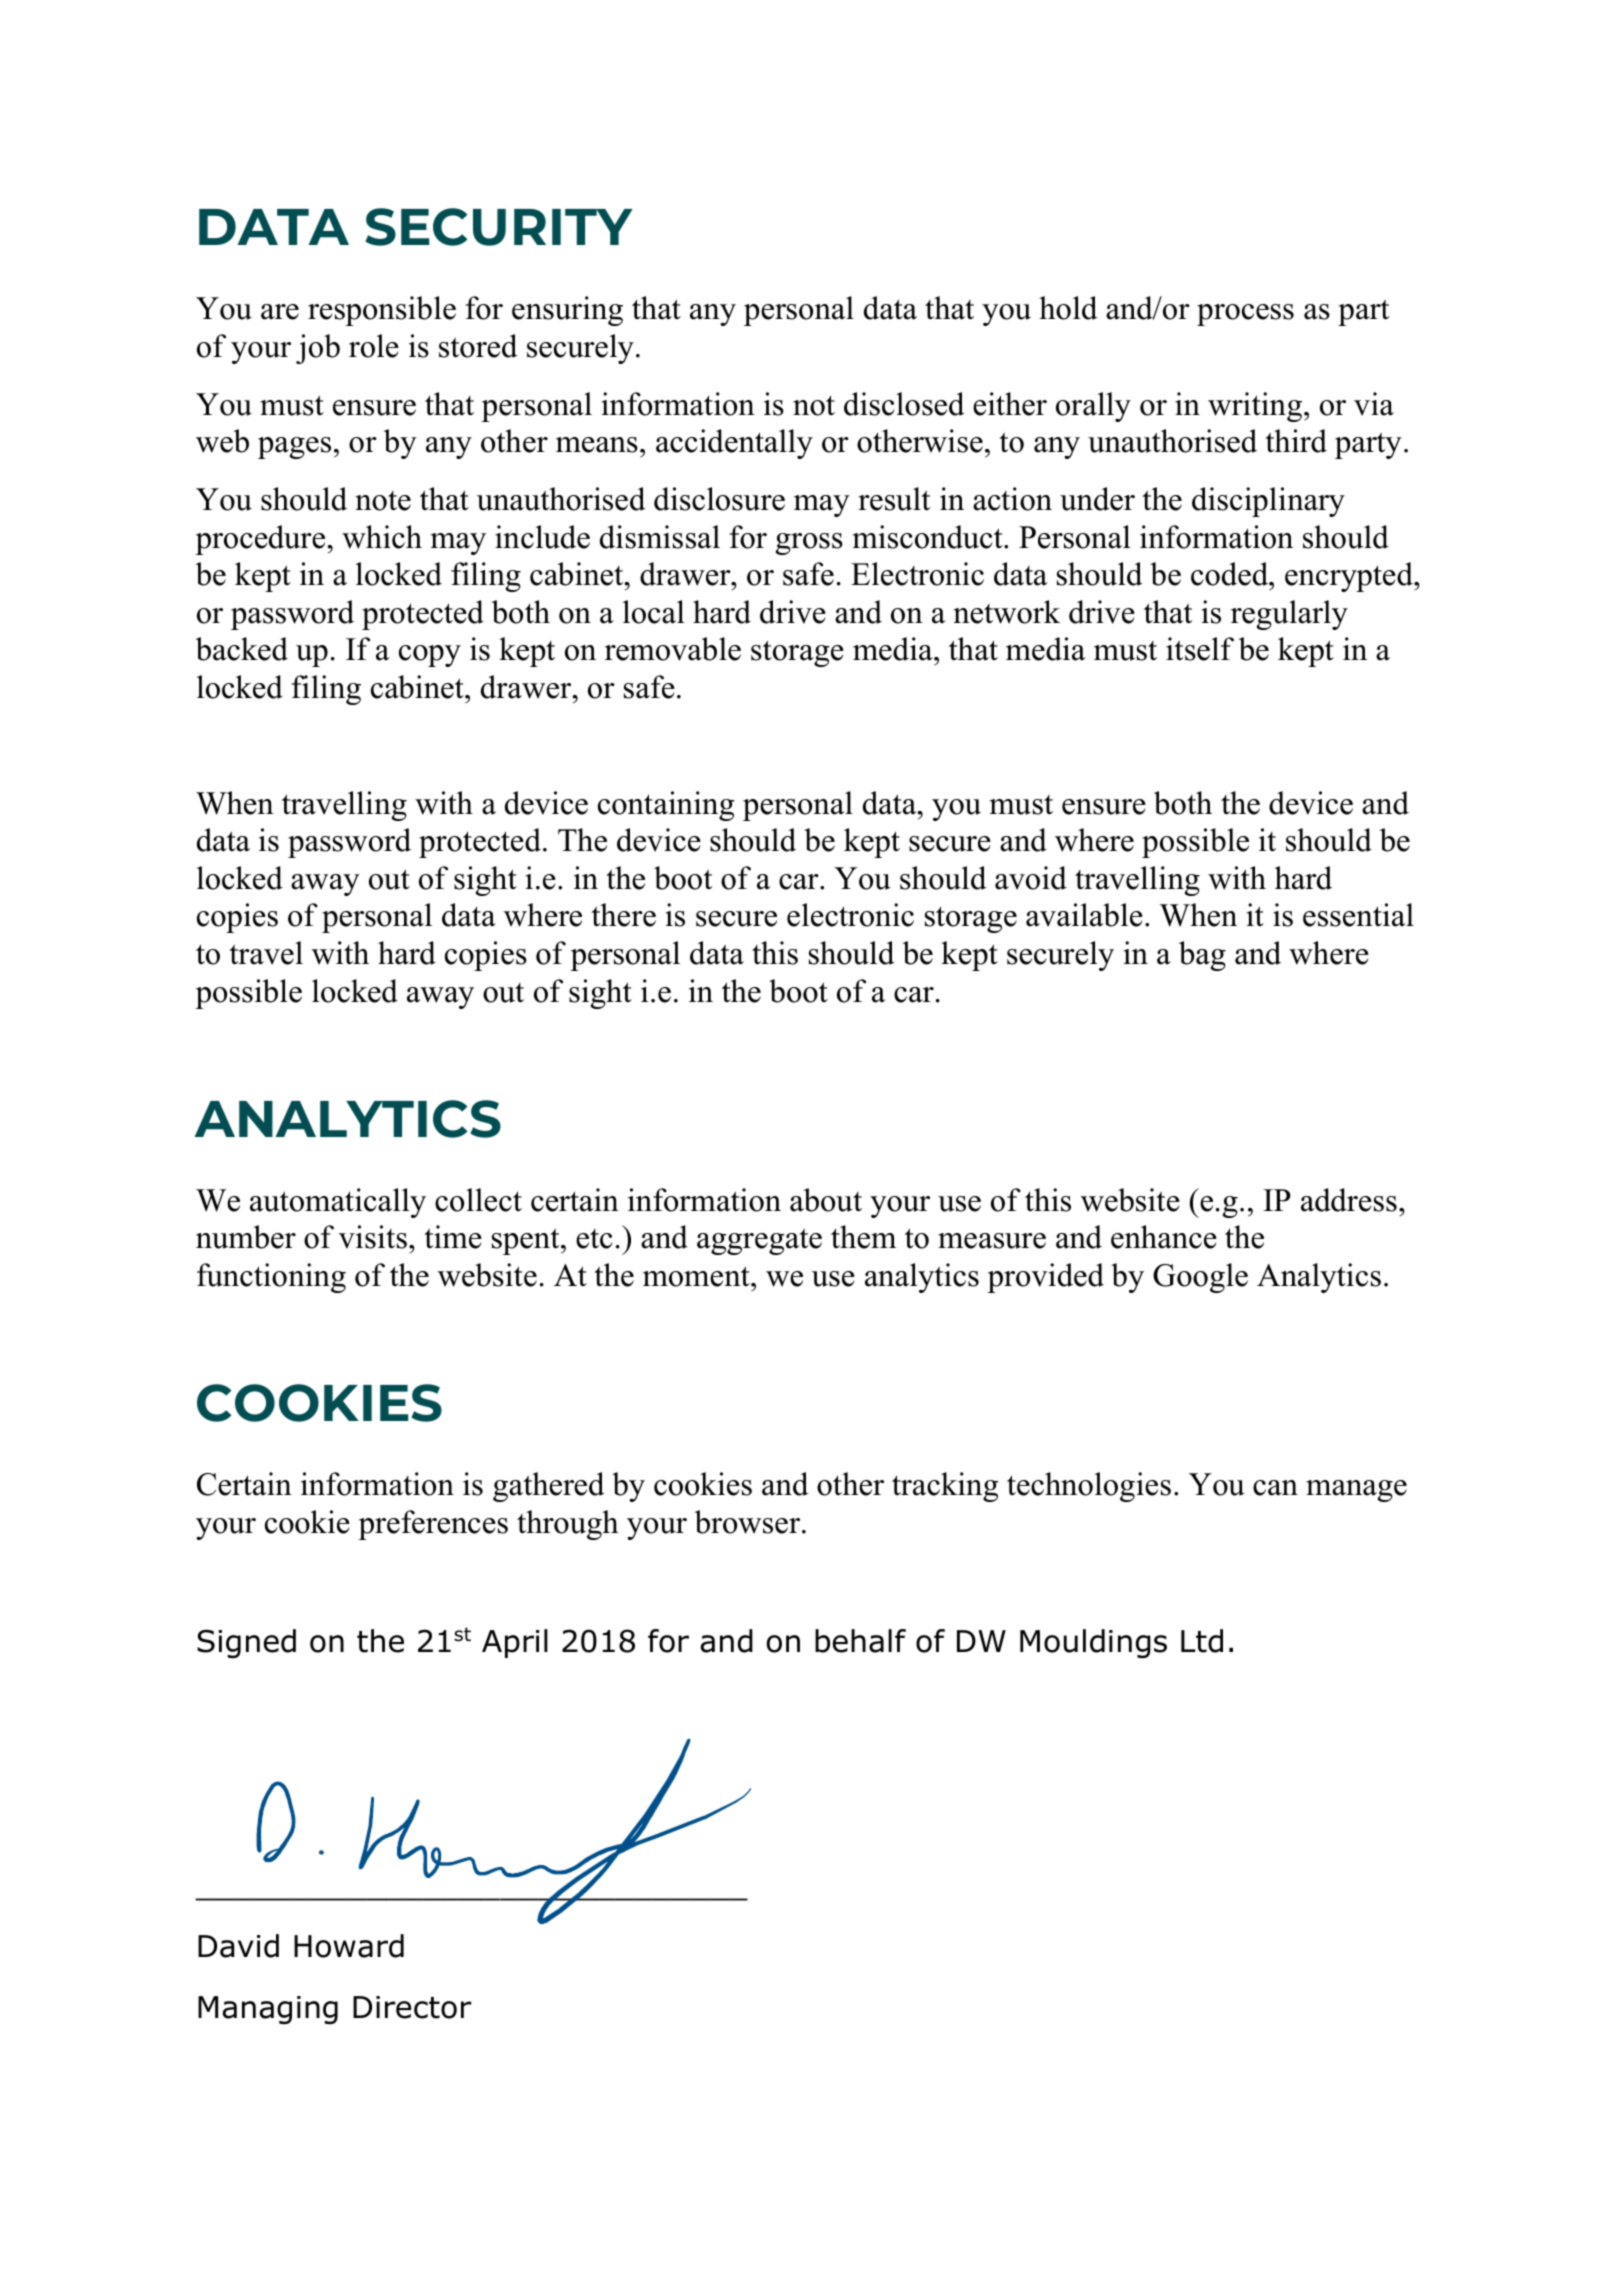  I want to click on regularly, so click(1289, 615).
